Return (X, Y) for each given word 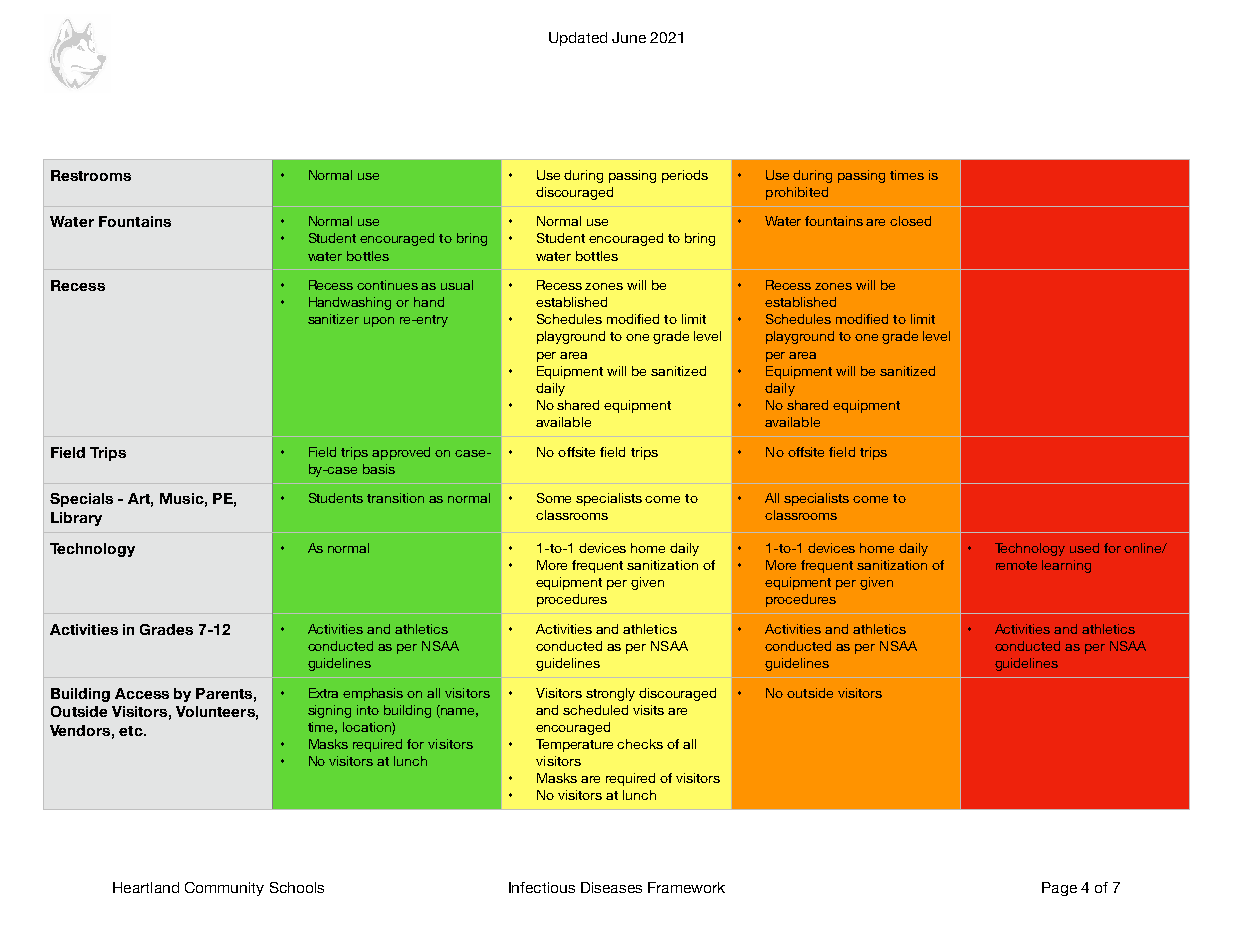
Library (76, 519)
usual (457, 285)
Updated (578, 39)
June (629, 37)
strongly (610, 694)
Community (224, 889)
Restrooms (91, 175)
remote (1016, 565)
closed (910, 221)
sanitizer (333, 319)
